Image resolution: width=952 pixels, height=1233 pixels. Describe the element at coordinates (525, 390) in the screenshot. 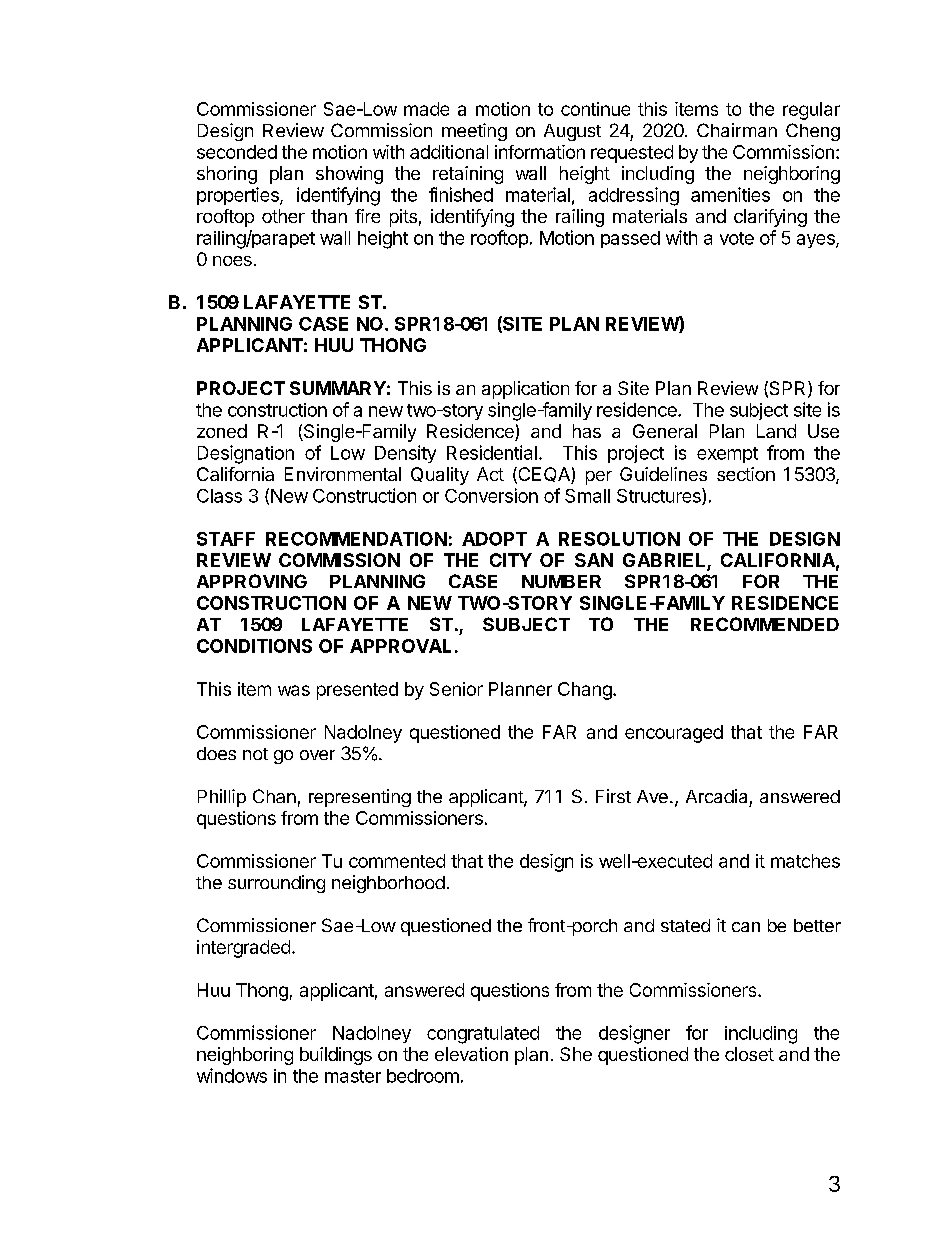

I see `application` at that location.
